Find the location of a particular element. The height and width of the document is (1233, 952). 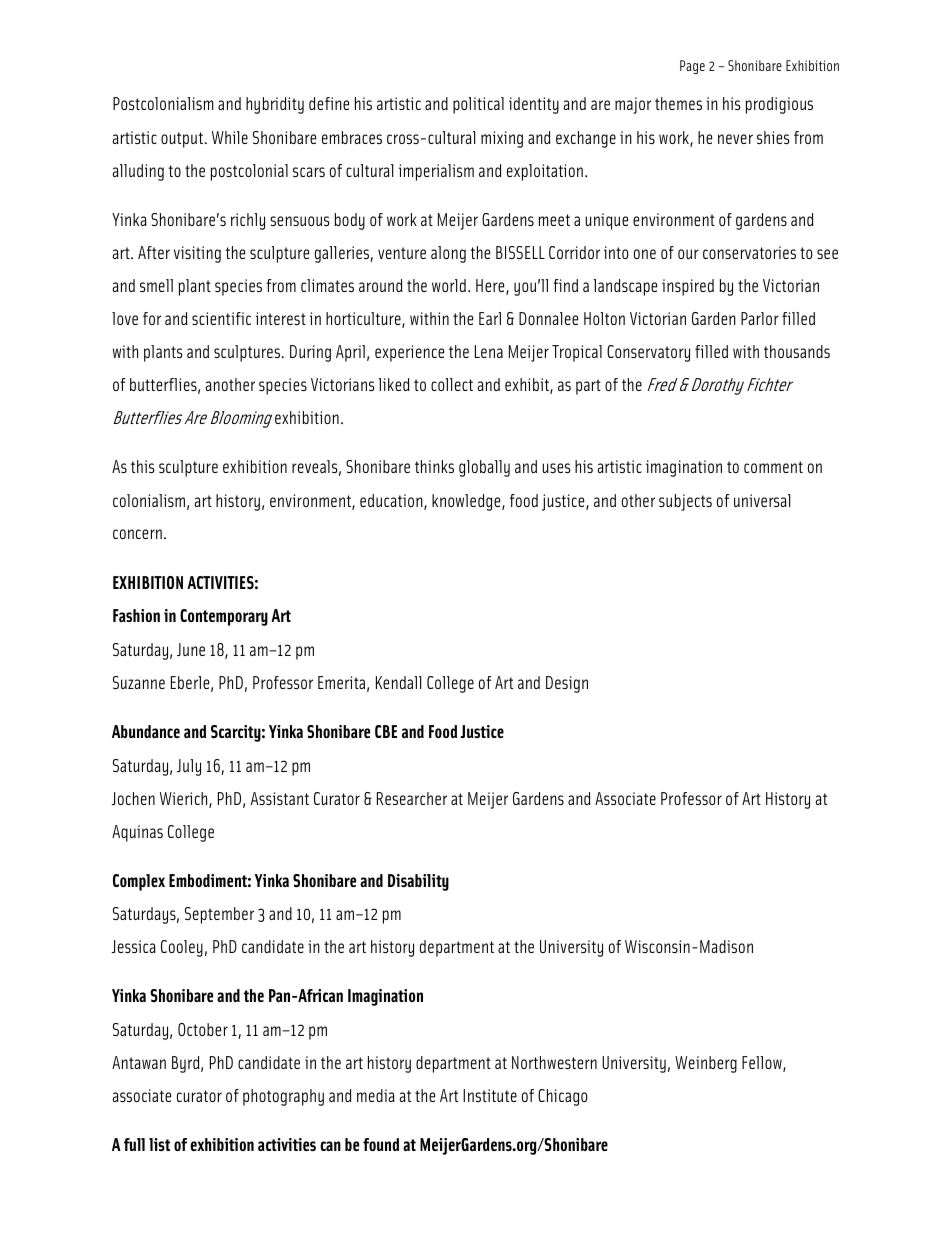

Design is located at coordinates (567, 684).
